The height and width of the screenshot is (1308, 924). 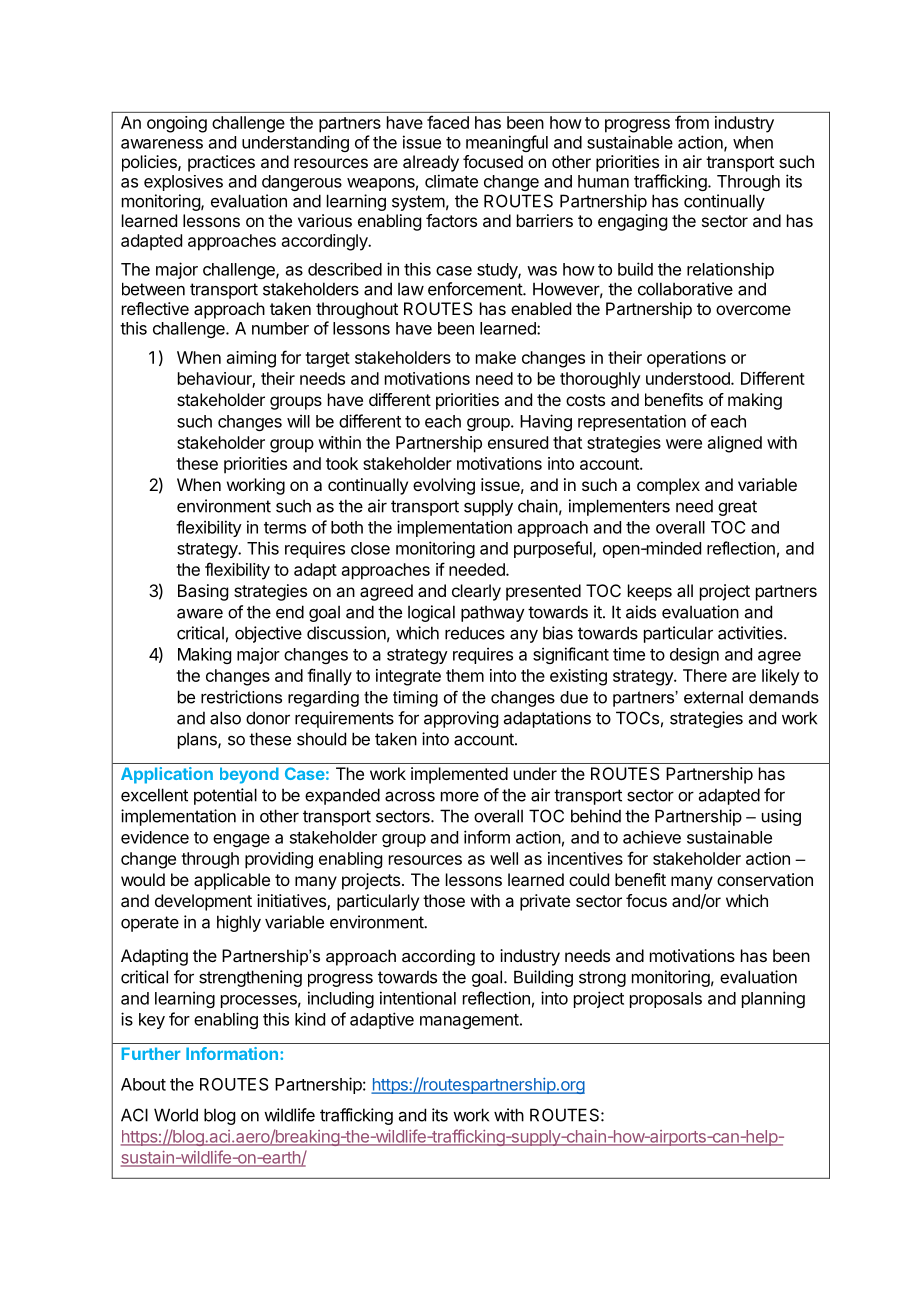 What do you see at coordinates (241, 840) in the screenshot?
I see `engage` at bounding box center [241, 840].
